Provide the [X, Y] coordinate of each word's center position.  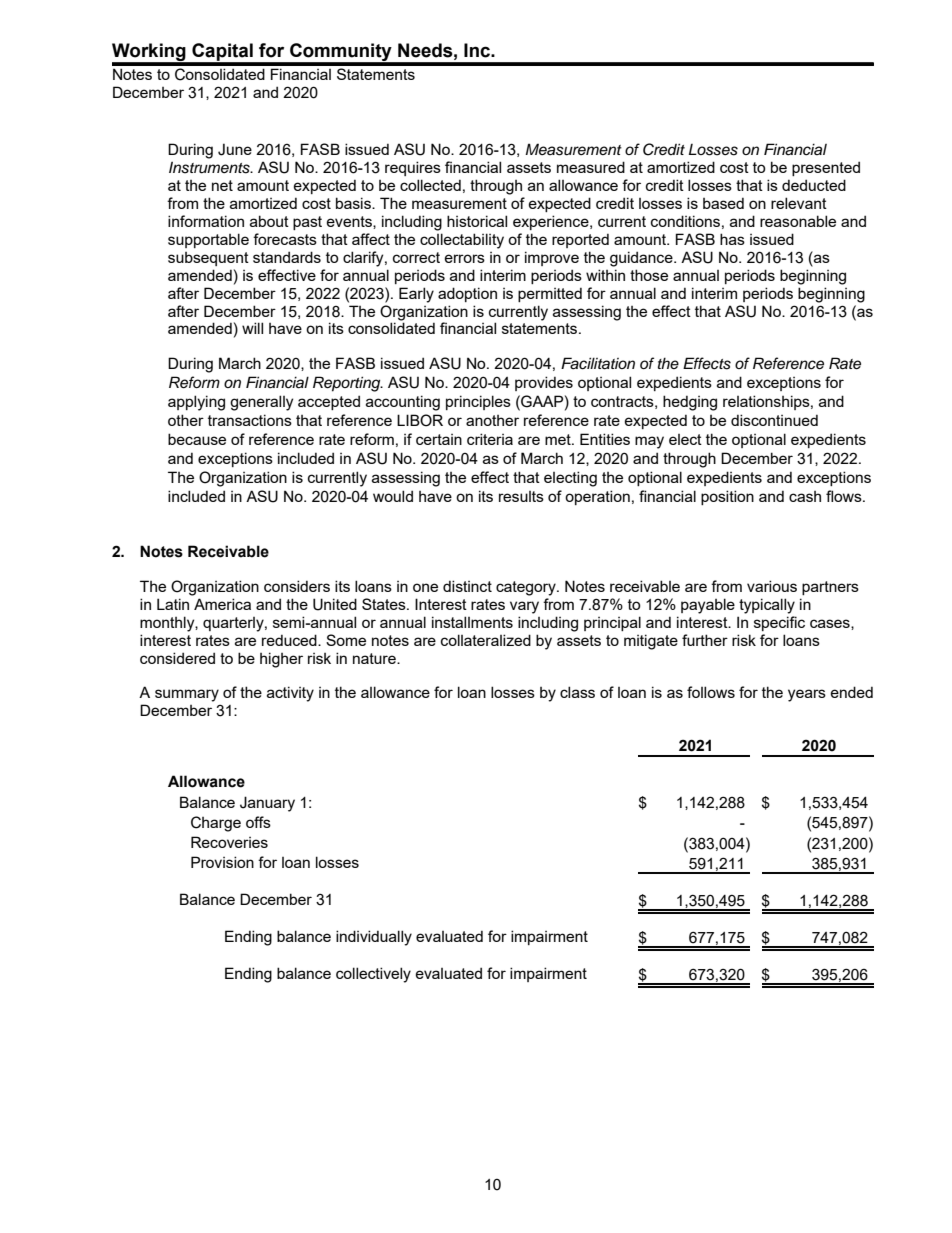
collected [430, 185]
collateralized [486, 640]
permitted [550, 294]
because [197, 439]
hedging [690, 403]
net [222, 185]
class [577, 692]
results [521, 496]
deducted [814, 185]
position [727, 497]
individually [374, 938]
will [252, 328]
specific [779, 623]
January [267, 804]
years [807, 695]
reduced [290, 640]
